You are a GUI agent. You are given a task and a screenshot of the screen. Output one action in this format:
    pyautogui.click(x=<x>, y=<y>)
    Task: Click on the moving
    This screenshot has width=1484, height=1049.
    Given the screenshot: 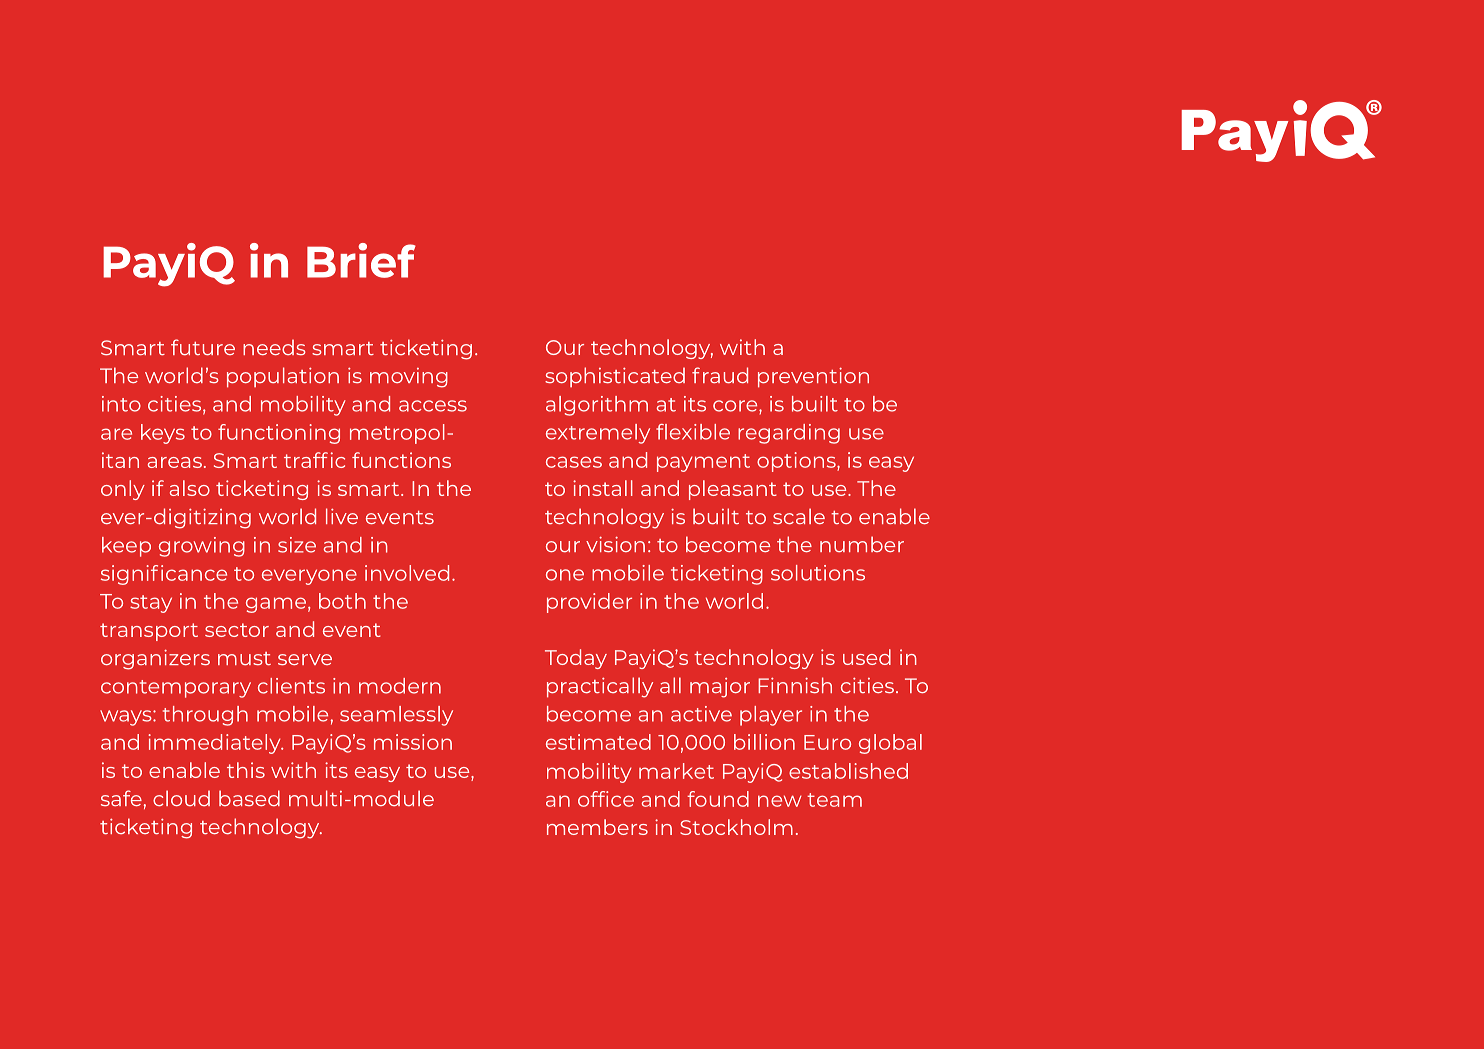 What is the action you would take?
    pyautogui.click(x=409, y=378)
